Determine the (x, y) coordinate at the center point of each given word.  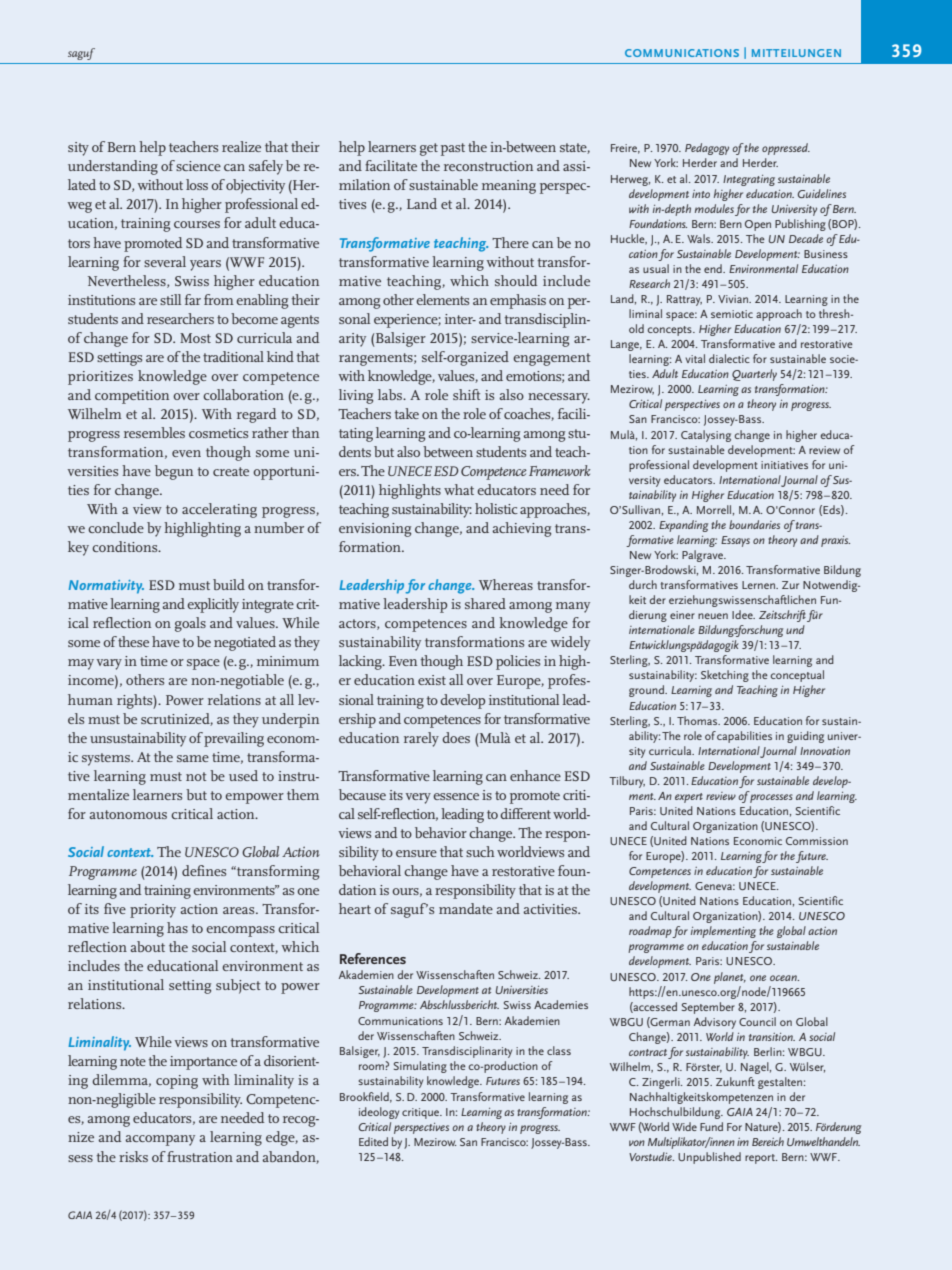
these (133, 641)
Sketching (725, 676)
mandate (466, 908)
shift (466, 394)
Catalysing (706, 436)
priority (153, 911)
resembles (154, 432)
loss (197, 184)
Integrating (749, 180)
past (453, 149)
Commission (817, 841)
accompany (160, 1140)
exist (432, 680)
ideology (379, 1113)
